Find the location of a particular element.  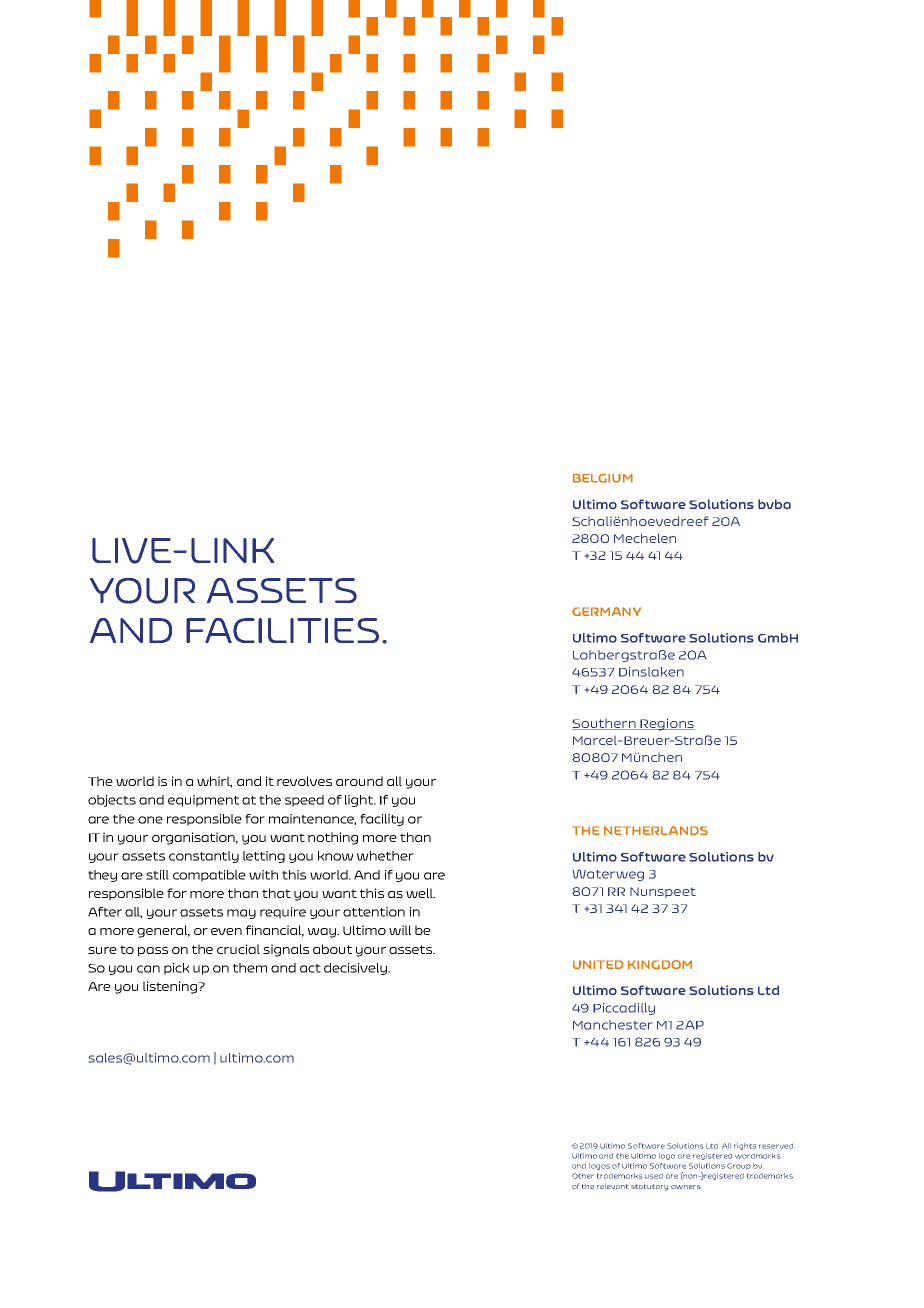

UNITED is located at coordinates (598, 964).
